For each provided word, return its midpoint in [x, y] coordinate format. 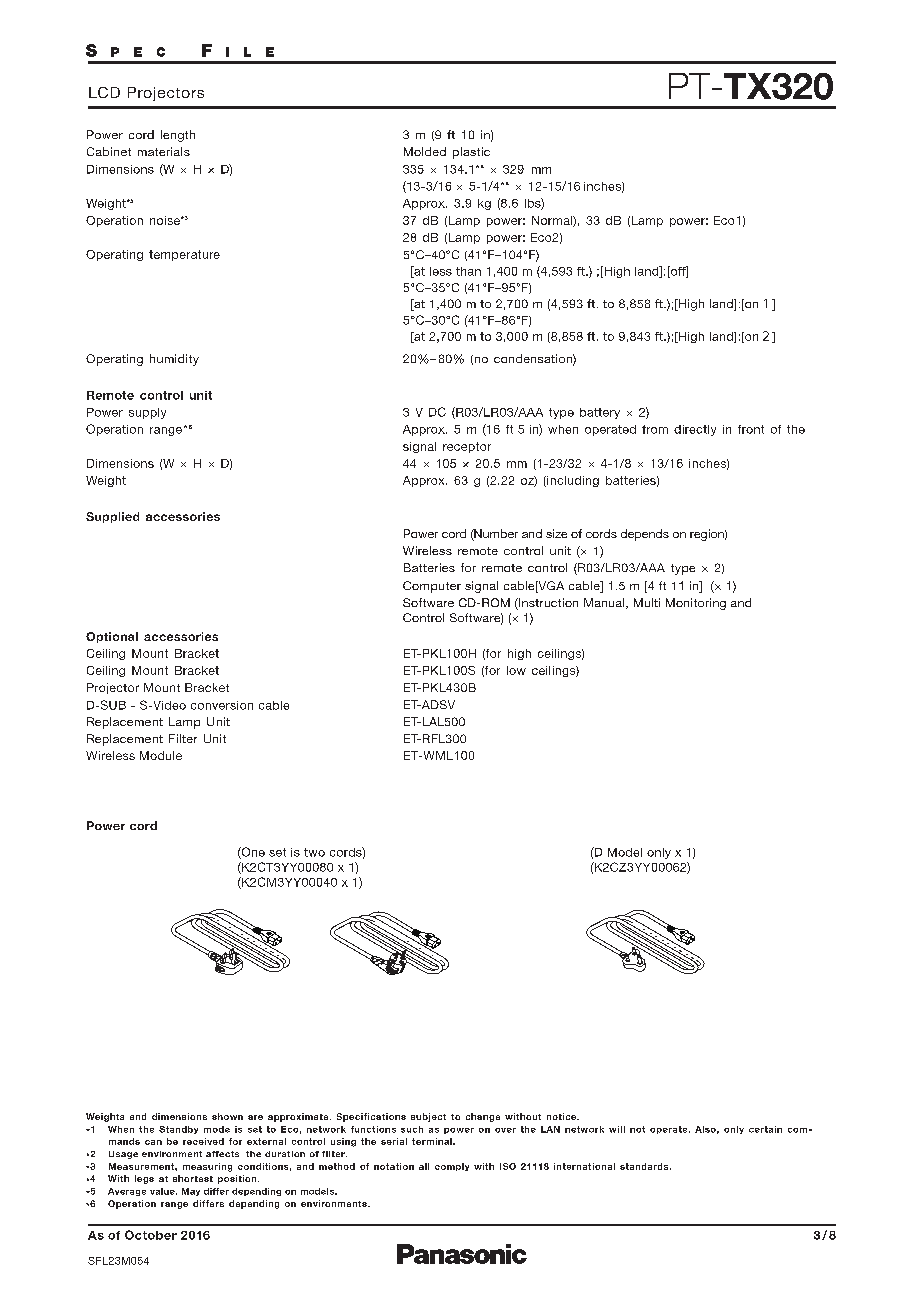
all [424, 1166]
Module [161, 755]
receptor [467, 447]
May [191, 1192]
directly [695, 430]
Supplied [112, 517]
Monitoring [696, 604]
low [516, 670]
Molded [425, 151]
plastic [471, 153]
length [178, 136]
